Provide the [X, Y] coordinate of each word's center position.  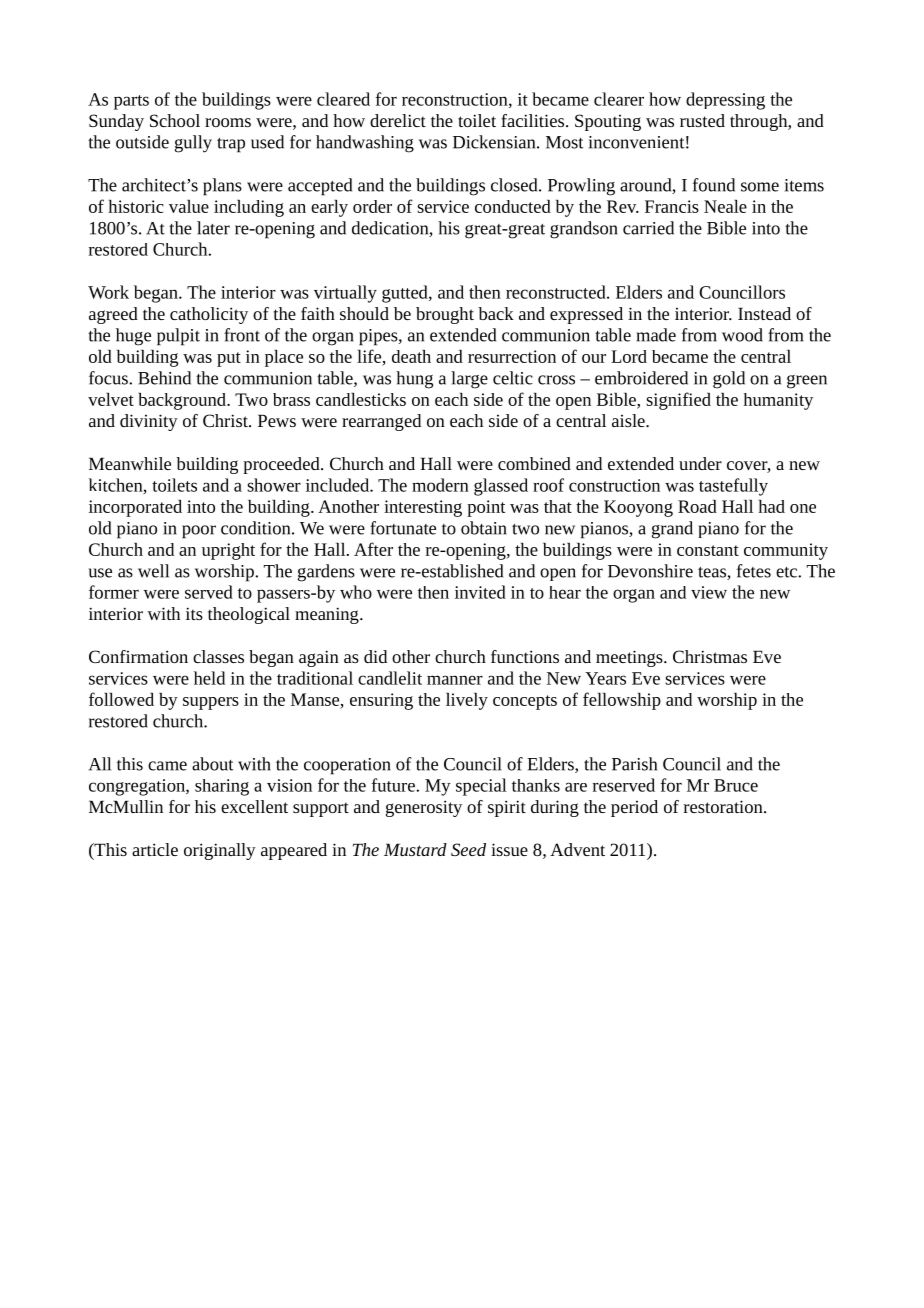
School [175, 120]
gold [729, 380]
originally [220, 851]
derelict [398, 120]
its [194, 613]
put [229, 359]
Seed [468, 849]
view [709, 592]
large [469, 380]
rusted [702, 120]
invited [480, 592]
